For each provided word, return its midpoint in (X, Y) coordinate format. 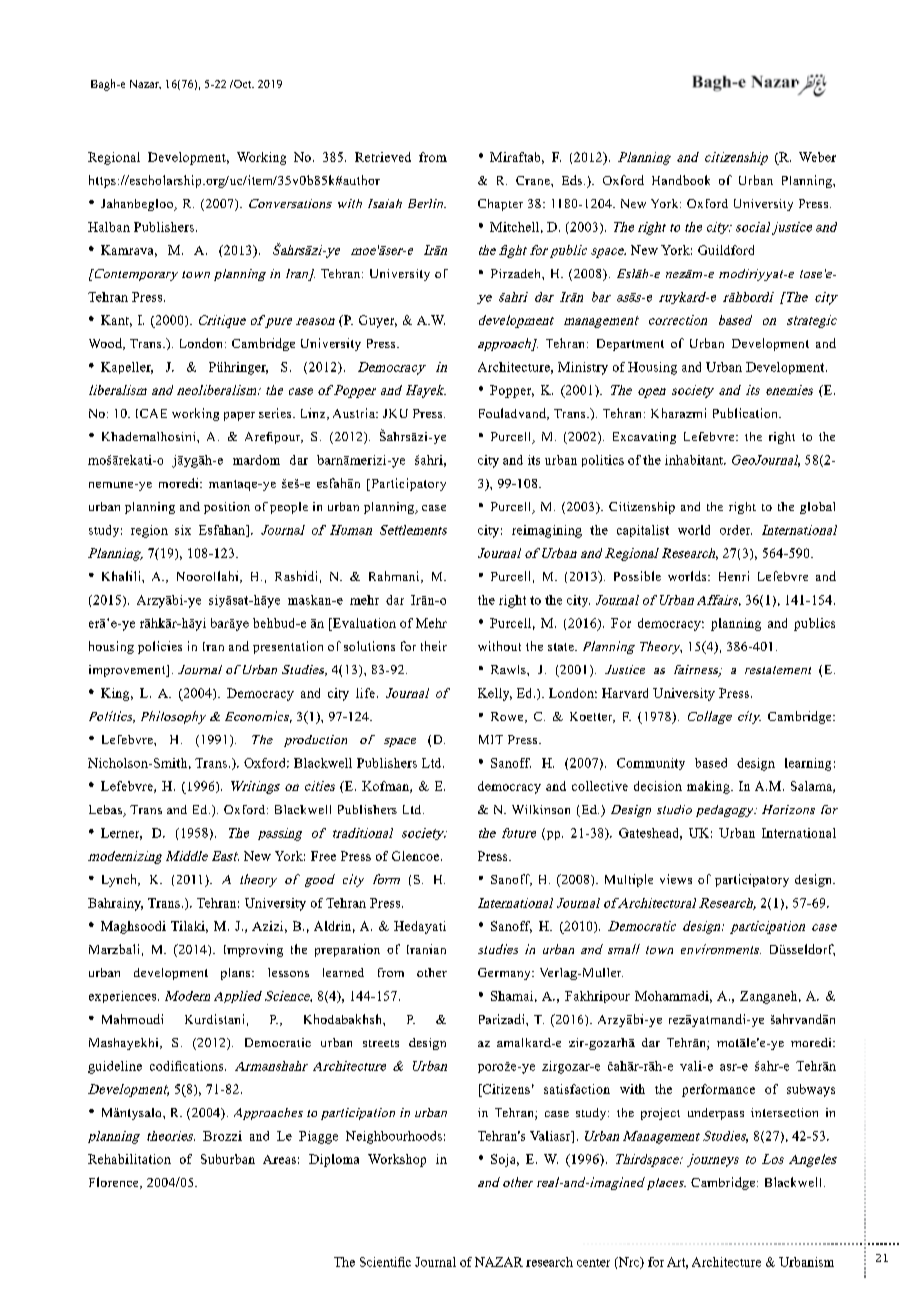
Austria (355, 413)
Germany (505, 974)
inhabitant (695, 460)
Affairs (719, 600)
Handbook (681, 180)
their (434, 646)
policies (160, 647)
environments (721, 949)
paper (239, 416)
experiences (124, 997)
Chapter (500, 205)
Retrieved (383, 157)
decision (658, 786)
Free (323, 856)
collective (600, 786)
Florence (115, 1183)
